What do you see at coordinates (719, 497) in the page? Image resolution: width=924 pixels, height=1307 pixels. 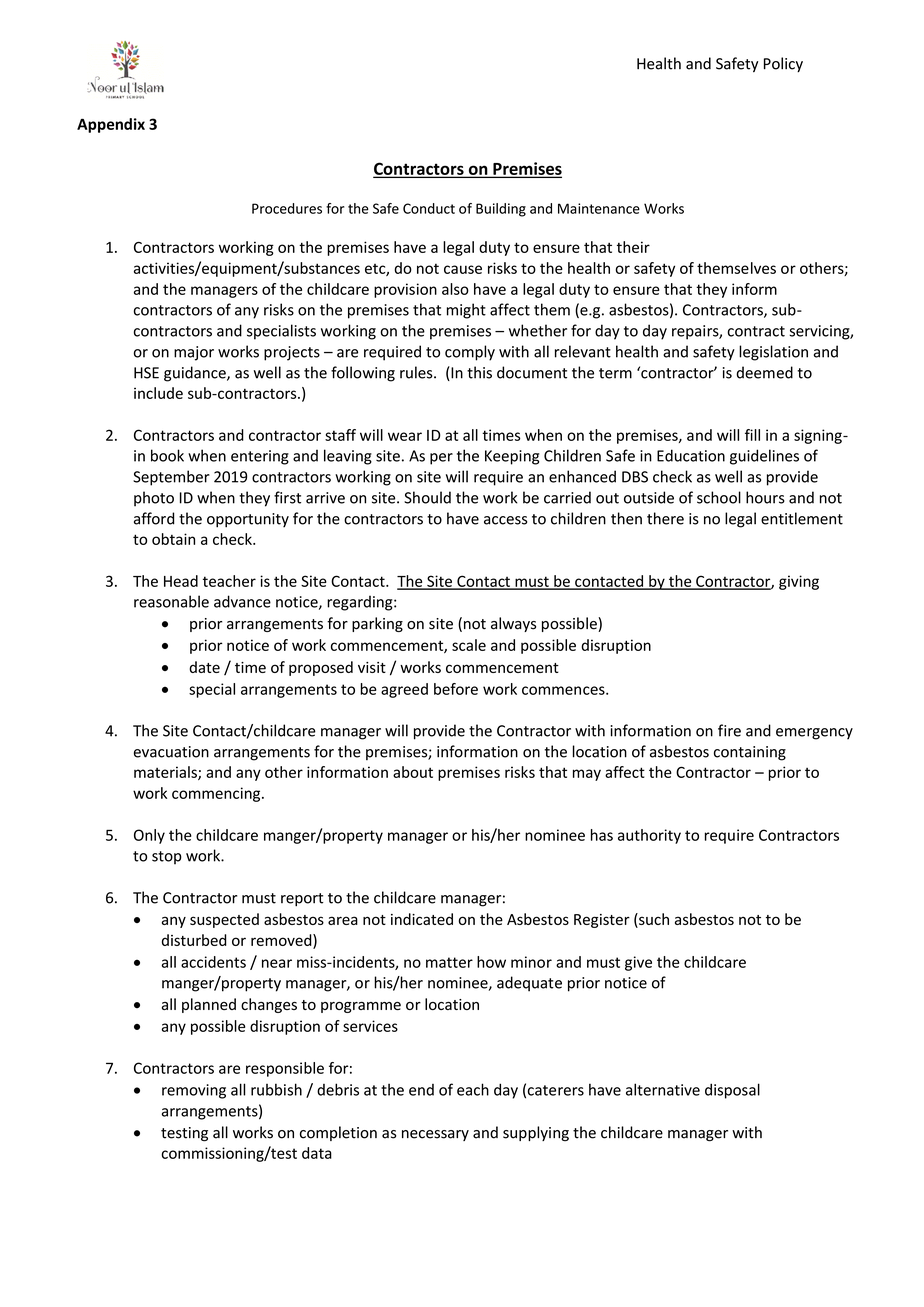 I see `school` at bounding box center [719, 497].
